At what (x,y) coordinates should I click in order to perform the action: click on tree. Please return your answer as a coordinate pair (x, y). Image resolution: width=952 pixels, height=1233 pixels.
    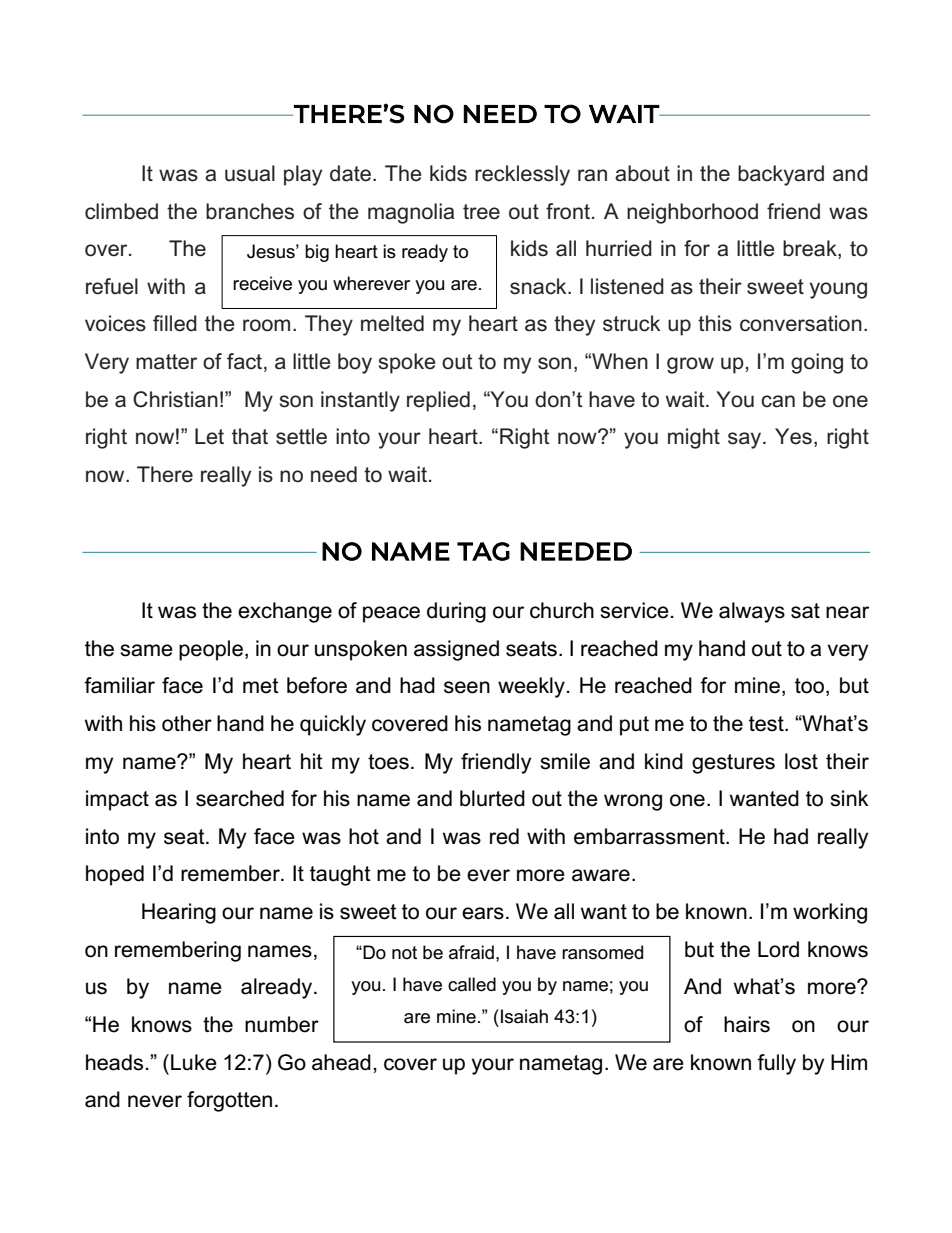
    Looking at the image, I should click on (481, 212).
